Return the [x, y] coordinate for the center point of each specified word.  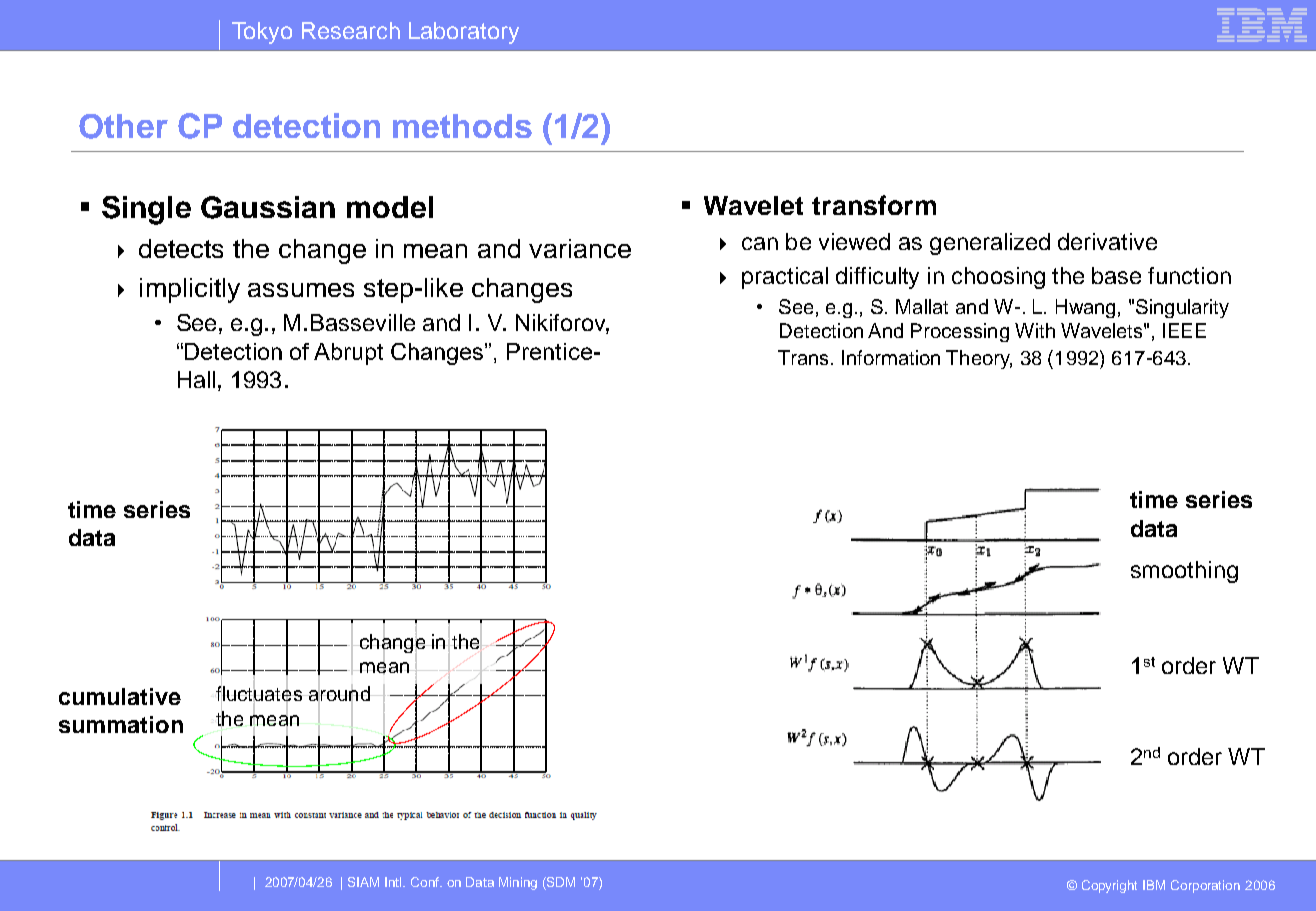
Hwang [1085, 308]
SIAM [363, 882]
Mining [518, 883]
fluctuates [260, 694]
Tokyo [262, 33]
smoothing [1184, 572]
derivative [1107, 241]
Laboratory [464, 33]
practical [785, 278]
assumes [301, 290]
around [339, 694]
